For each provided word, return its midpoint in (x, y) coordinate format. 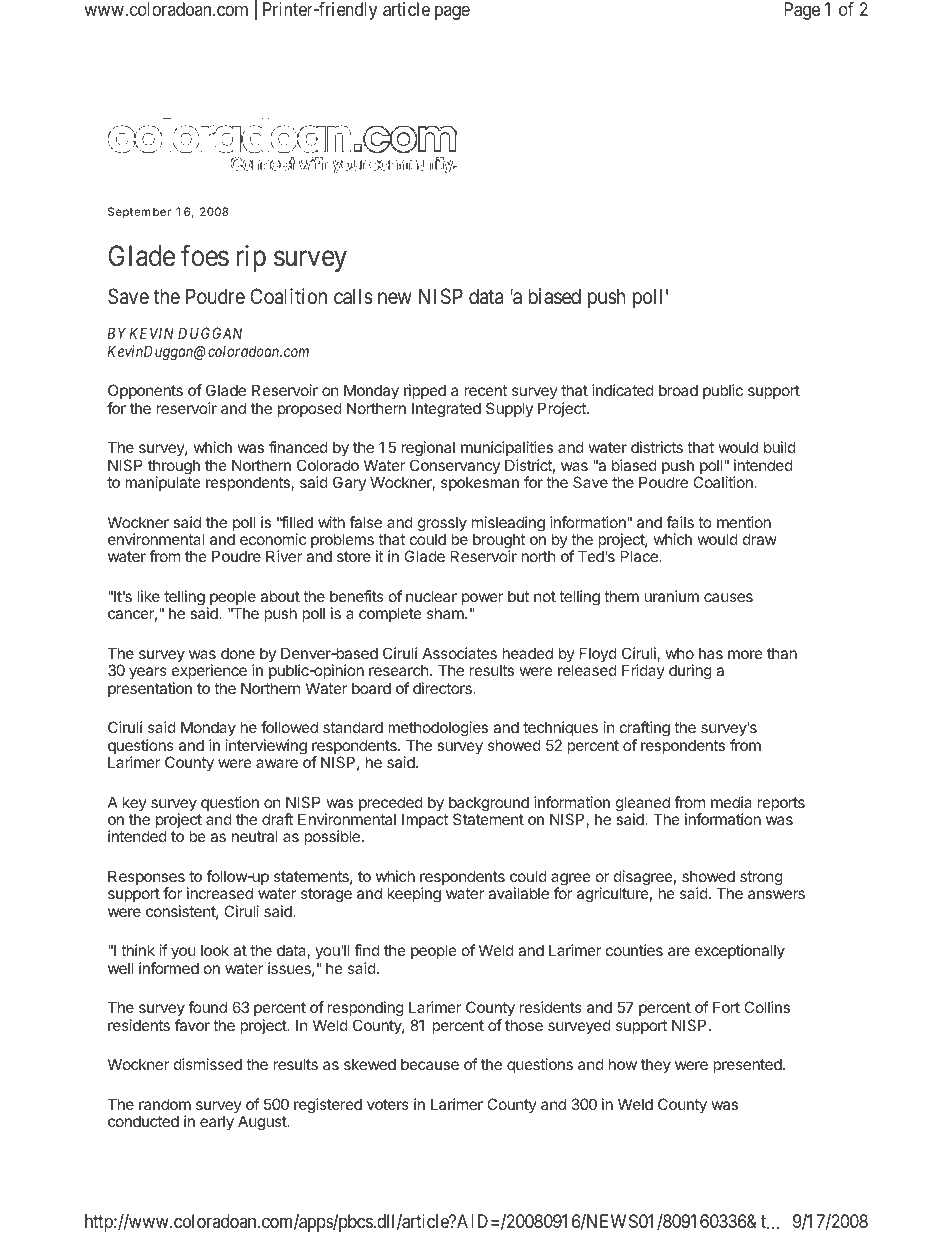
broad (678, 390)
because (430, 1064)
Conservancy (455, 468)
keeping (414, 895)
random (165, 1104)
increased (220, 893)
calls (353, 296)
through (174, 468)
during (690, 672)
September (139, 213)
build (780, 447)
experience (209, 671)
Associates (459, 653)
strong (761, 878)
